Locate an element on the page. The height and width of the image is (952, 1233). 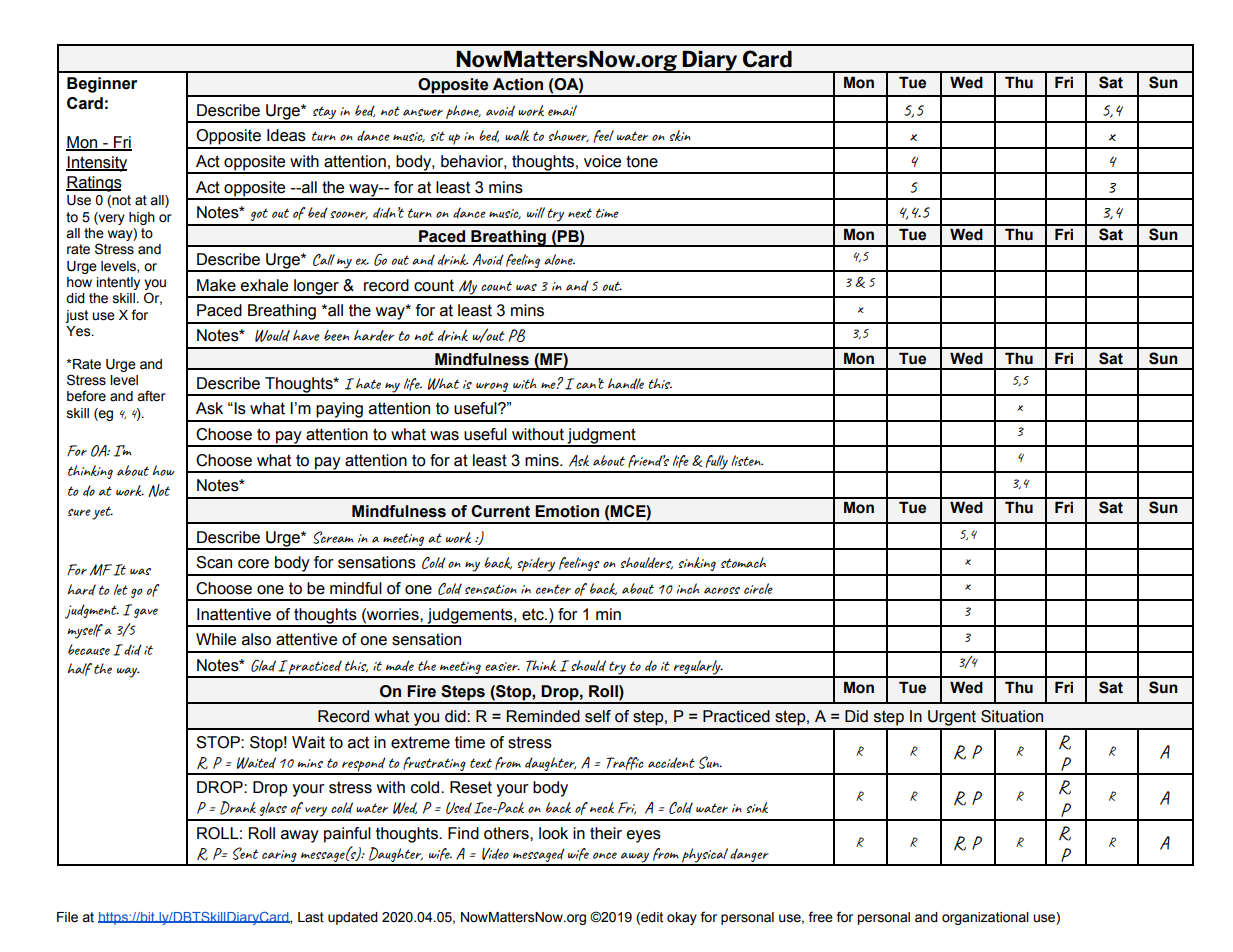
skin is located at coordinates (680, 135).
